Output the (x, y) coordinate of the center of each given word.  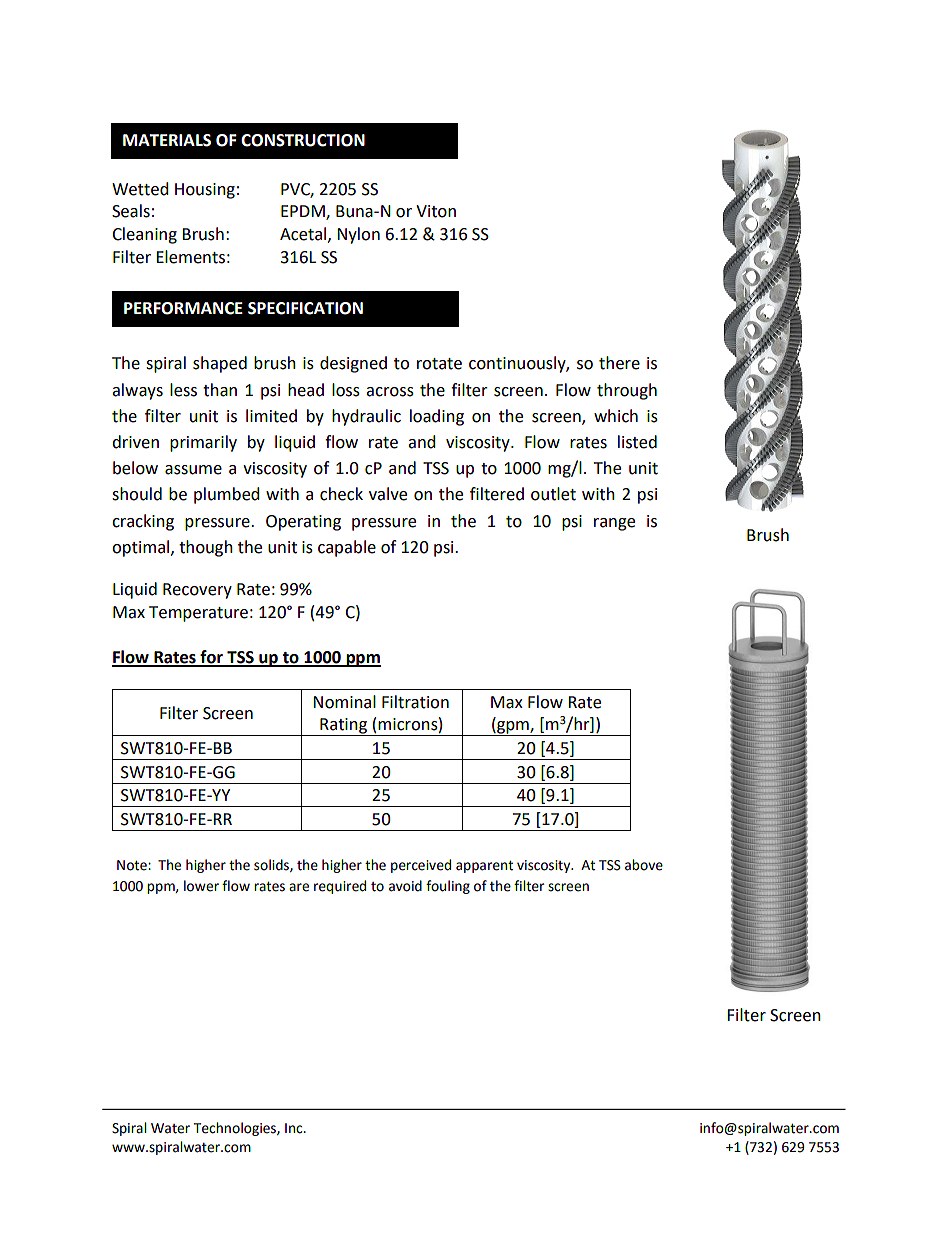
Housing (205, 191)
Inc (295, 1128)
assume (193, 470)
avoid (405, 886)
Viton (436, 211)
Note (133, 865)
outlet (553, 494)
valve (388, 494)
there (619, 363)
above (644, 865)
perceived (421, 866)
